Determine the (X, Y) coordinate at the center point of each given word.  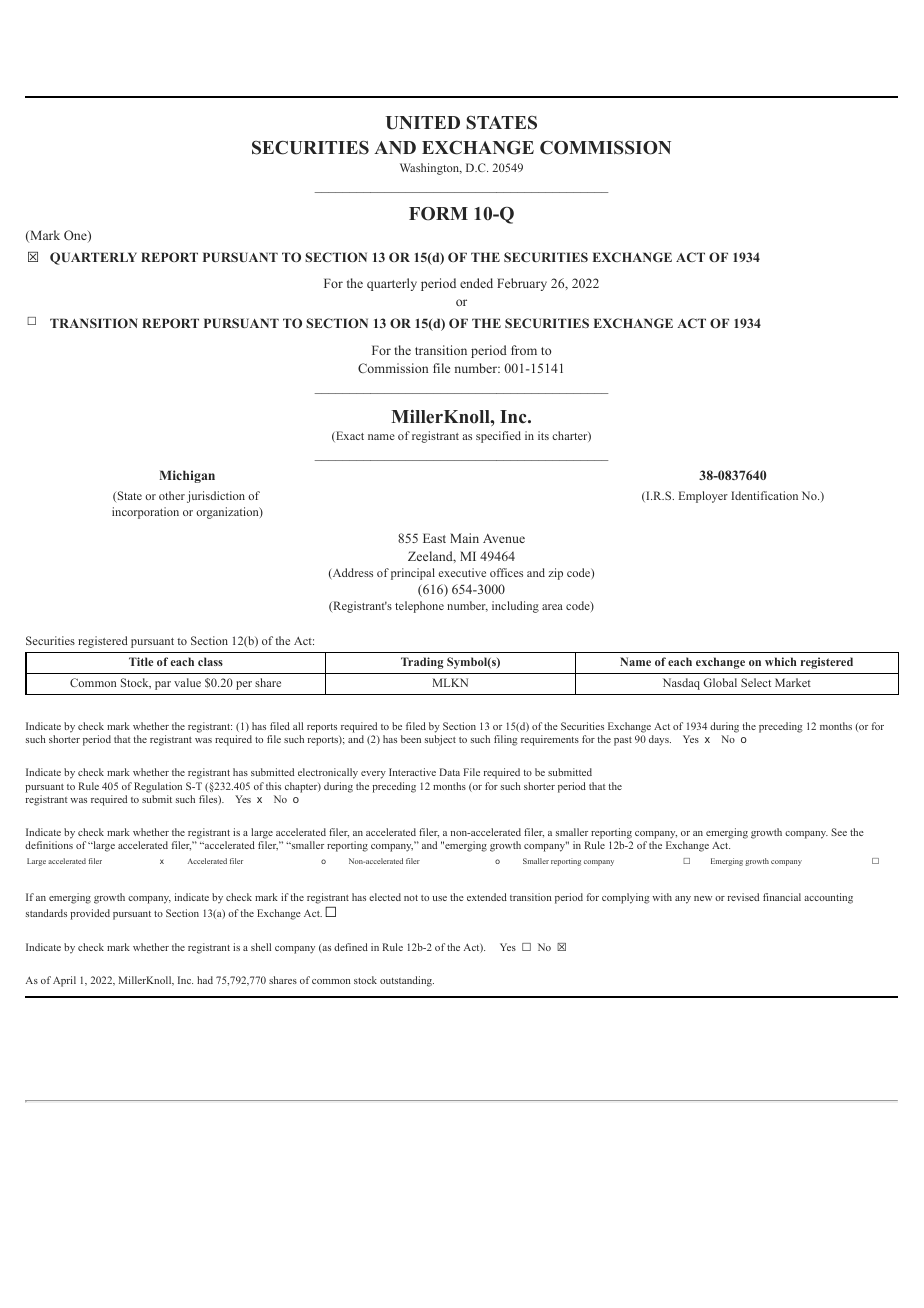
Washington (431, 169)
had (205, 980)
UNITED (423, 123)
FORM (438, 214)
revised (743, 897)
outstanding (407, 981)
